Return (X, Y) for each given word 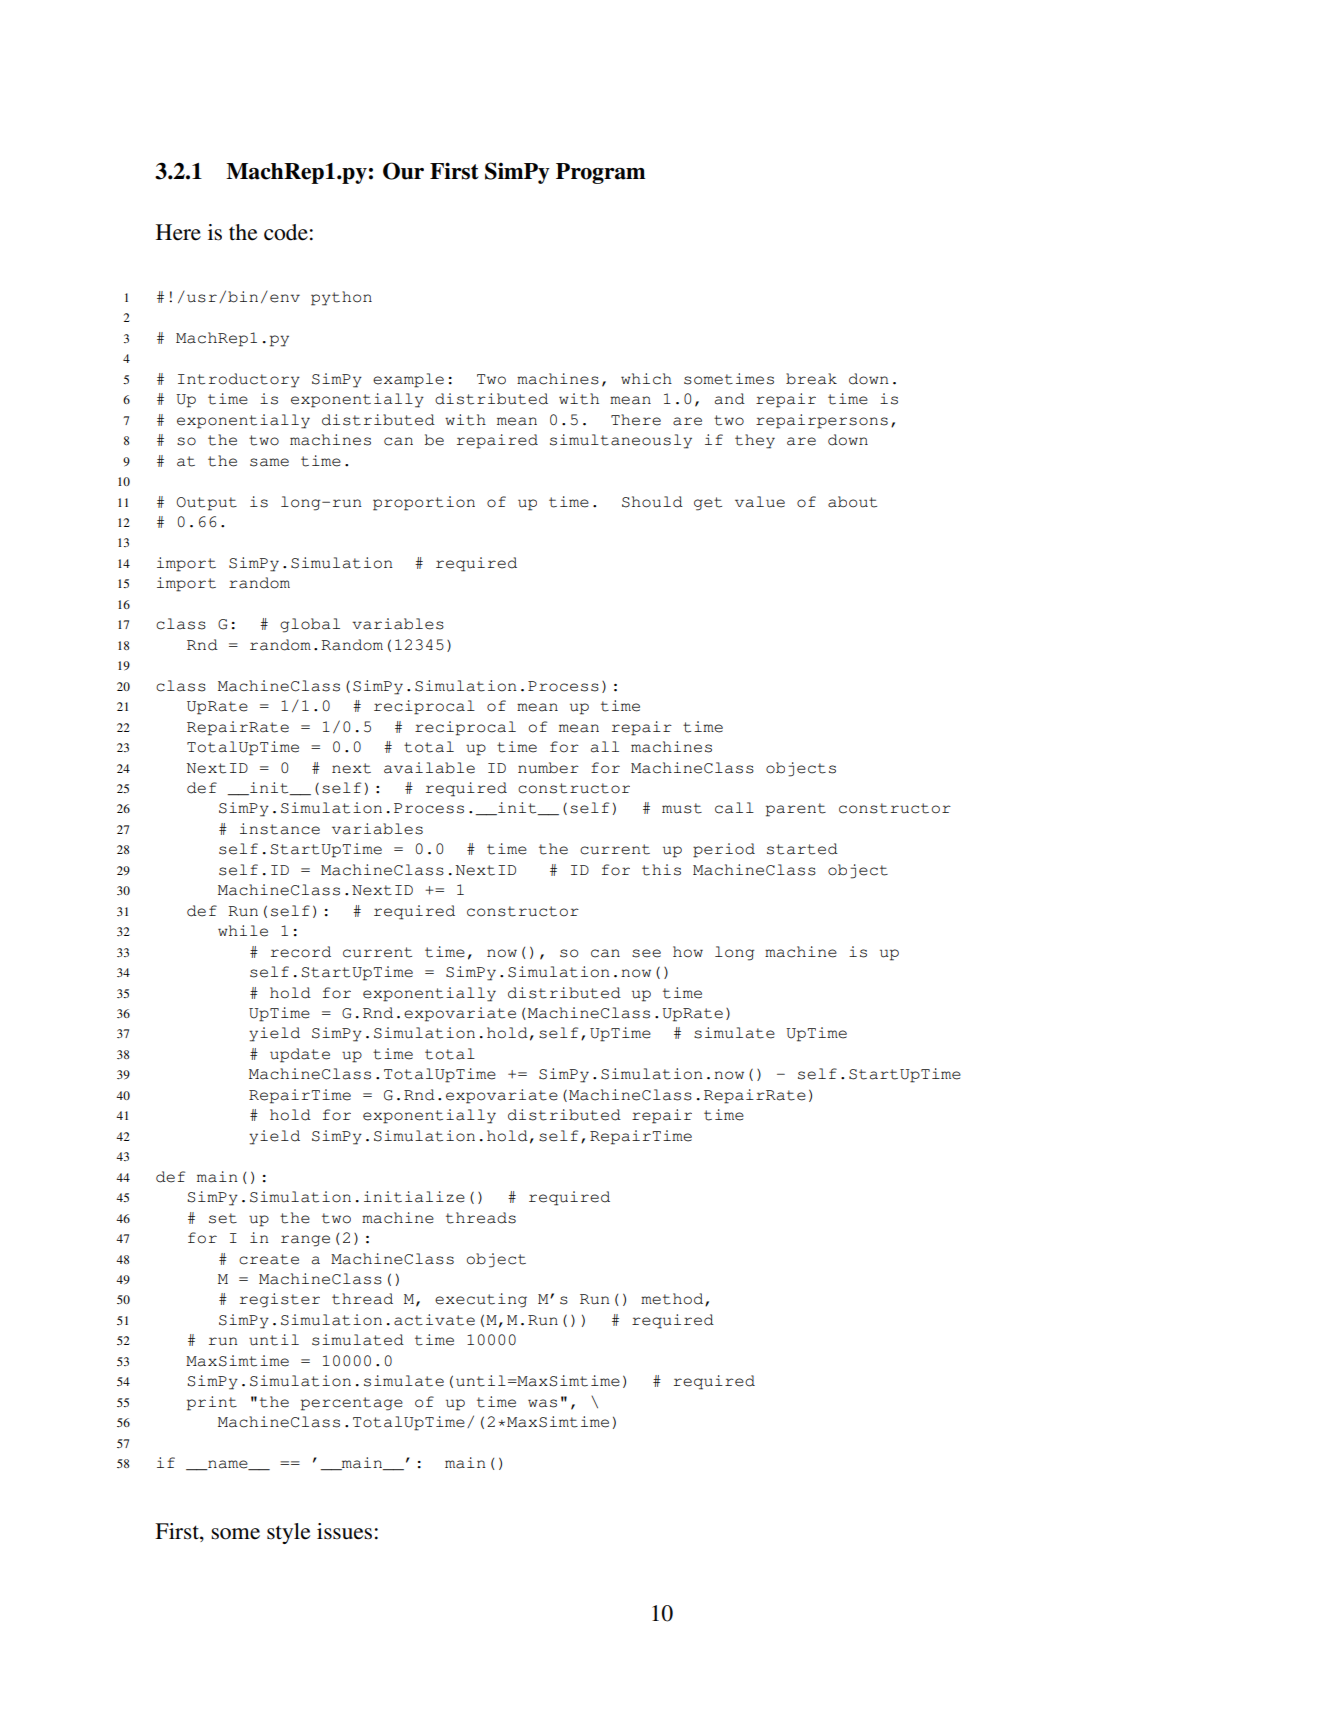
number (548, 768)
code (286, 232)
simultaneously (621, 441)
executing (481, 1300)
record (301, 952)
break (811, 379)
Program (600, 173)
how (688, 952)
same (269, 462)
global (310, 625)
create (269, 1259)
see (646, 953)
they (755, 441)
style (288, 1533)
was (542, 1403)
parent (796, 810)
